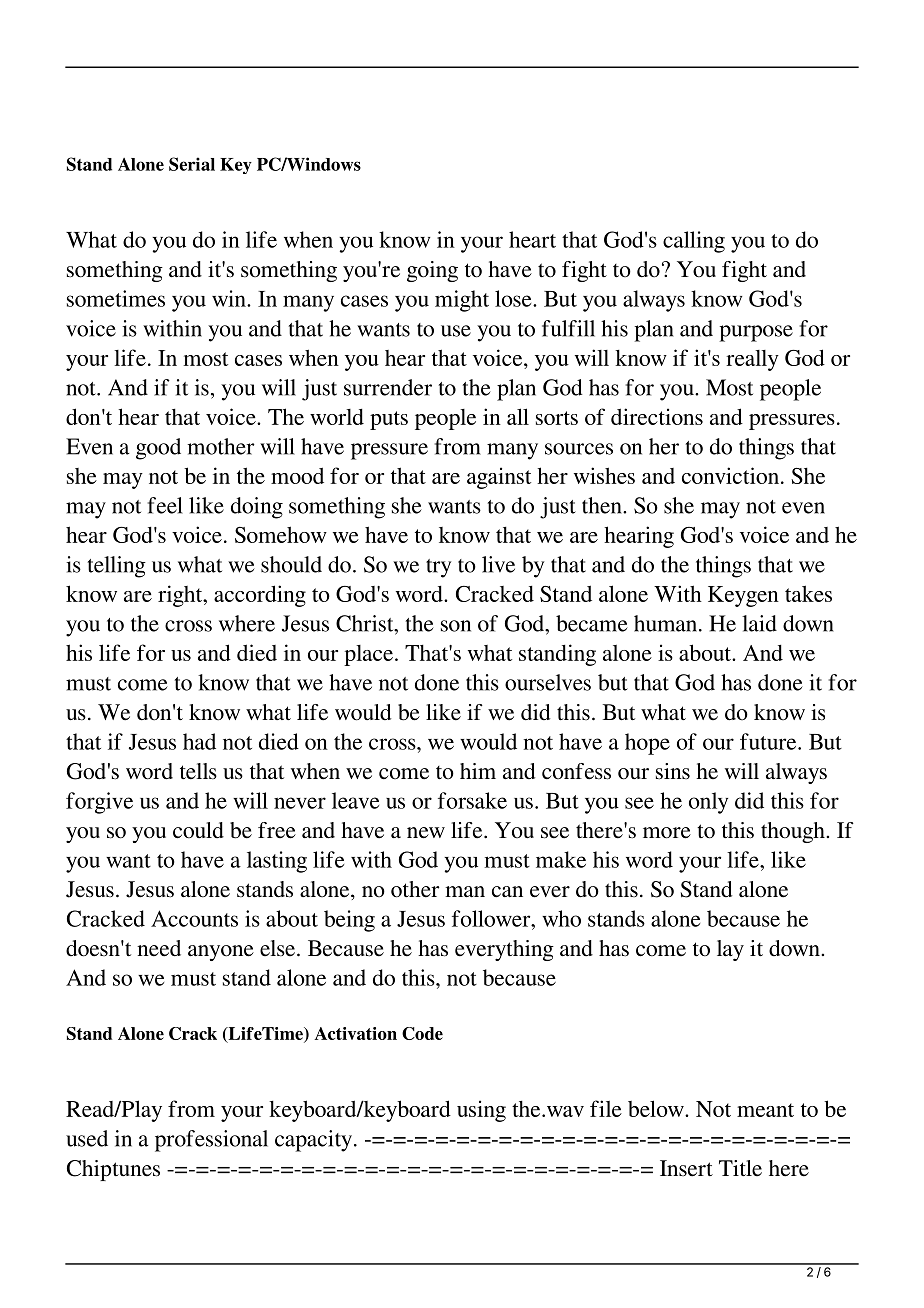 The height and width of the page is (1308, 924). What do you see at coordinates (198, 830) in the page?
I see `could` at bounding box center [198, 830].
